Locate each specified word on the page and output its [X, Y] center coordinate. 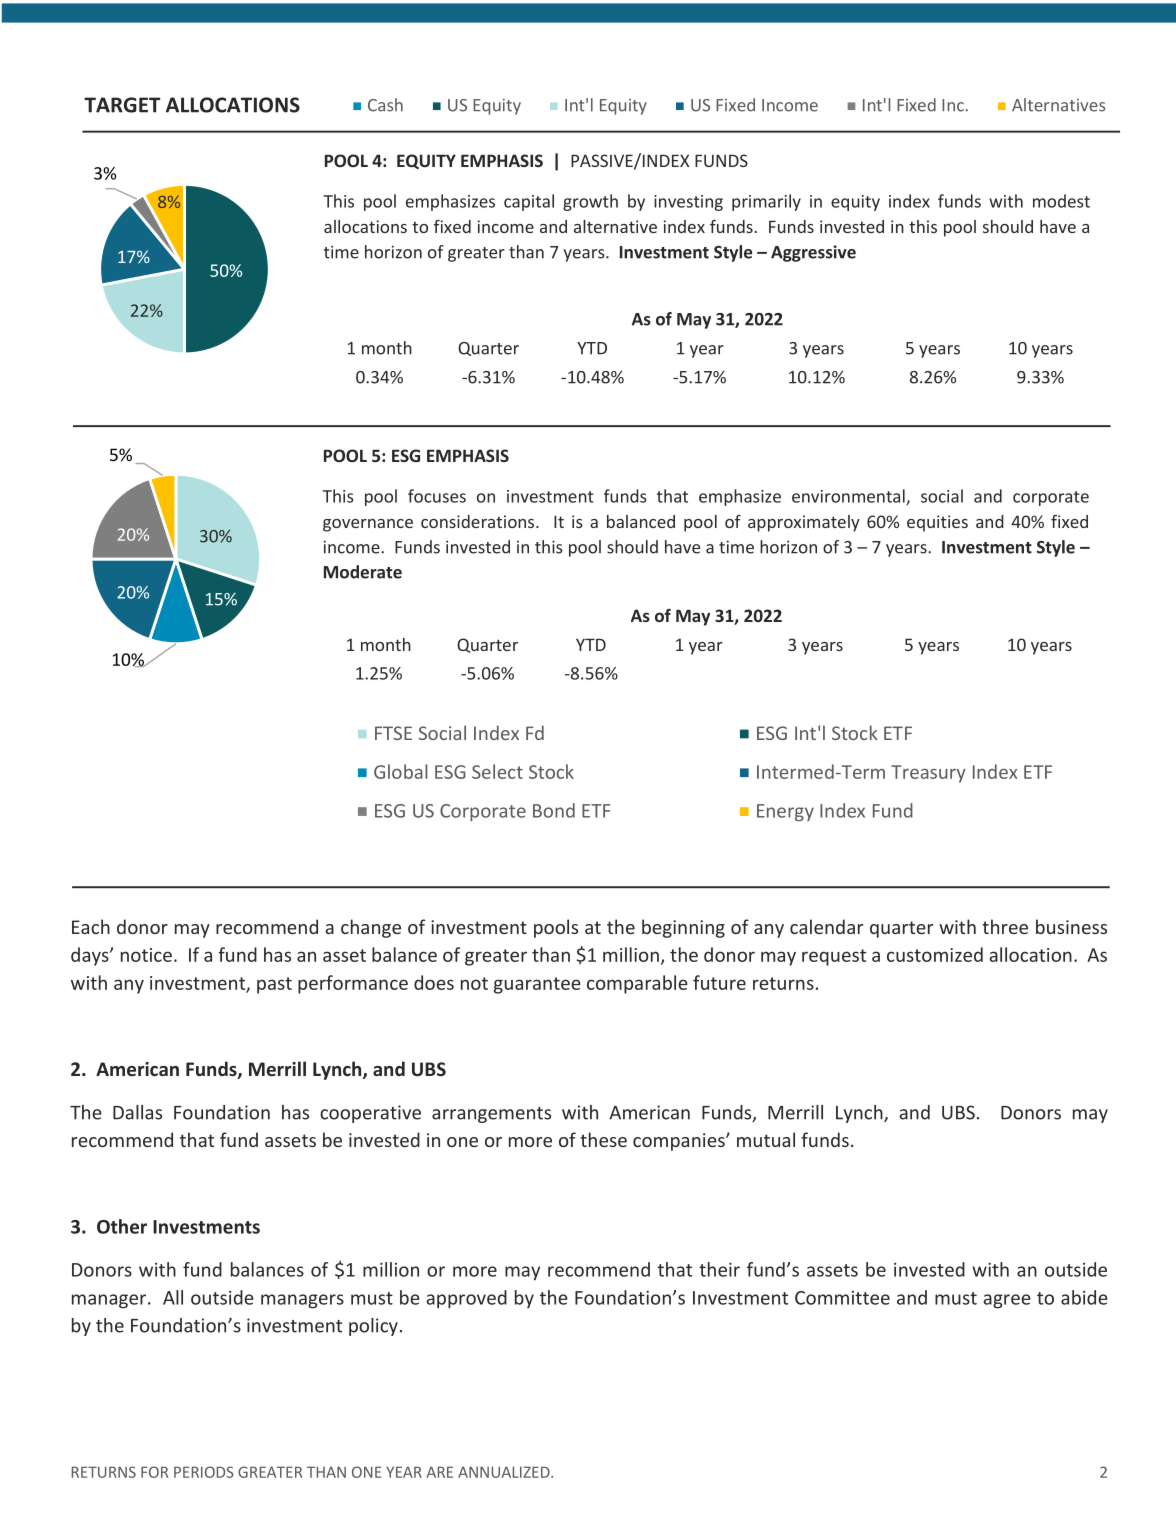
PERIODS [204, 1472]
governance [368, 525]
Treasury [928, 774]
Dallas [137, 1112]
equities [937, 523]
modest [1061, 201]
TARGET [122, 105]
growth [590, 202]
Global [401, 771]
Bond [554, 810]
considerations [479, 521]
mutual [766, 1139]
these [603, 1139]
